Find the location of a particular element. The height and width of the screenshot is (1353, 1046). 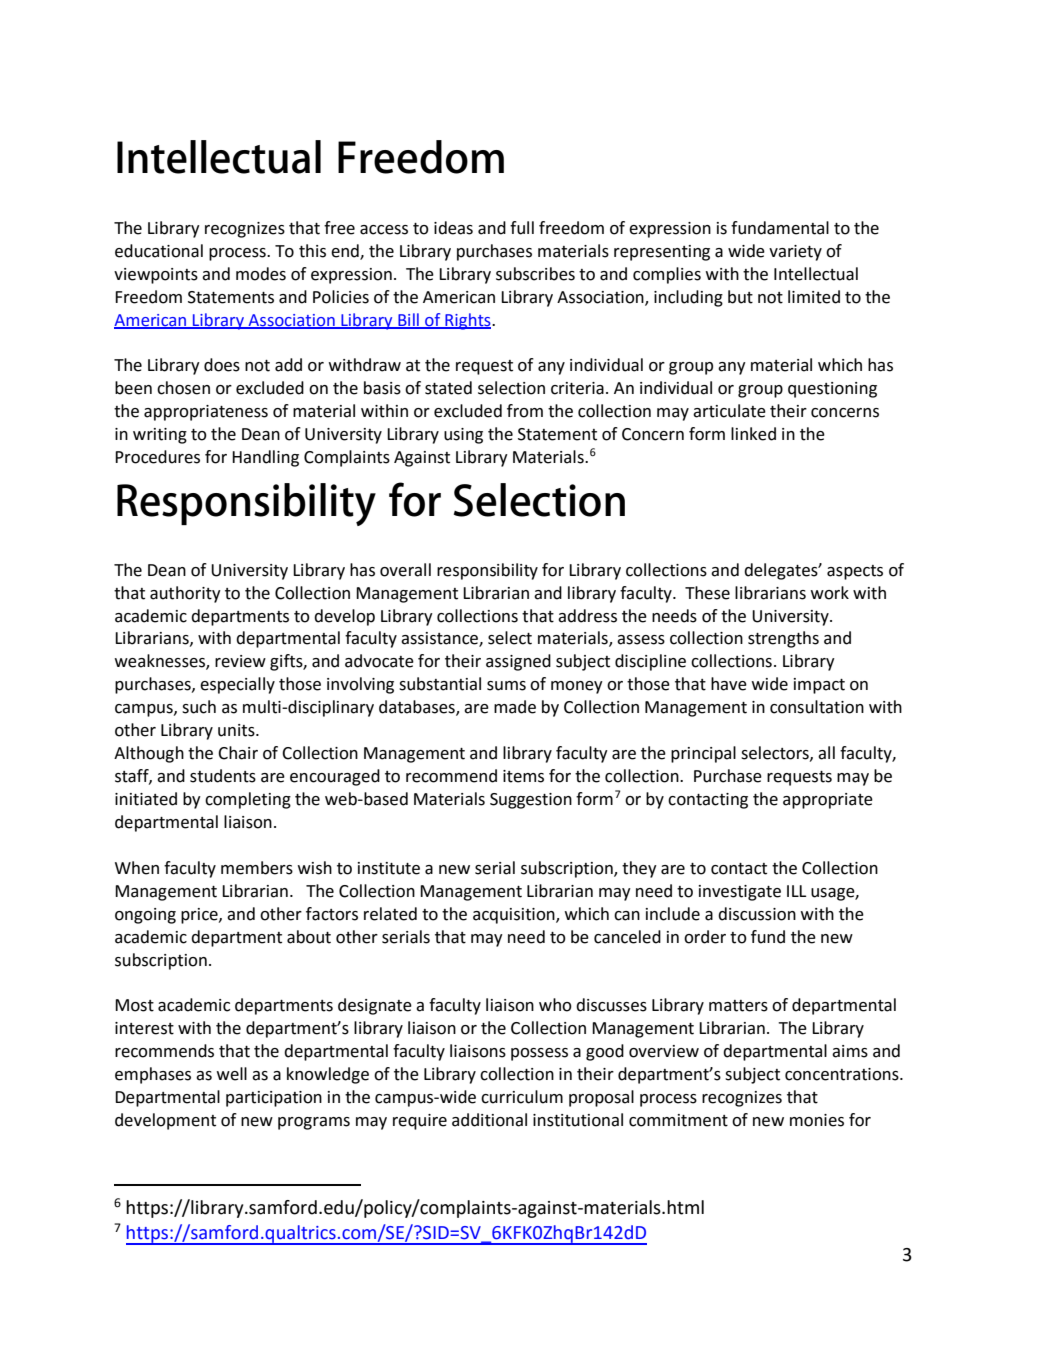

linked is located at coordinates (753, 434).
